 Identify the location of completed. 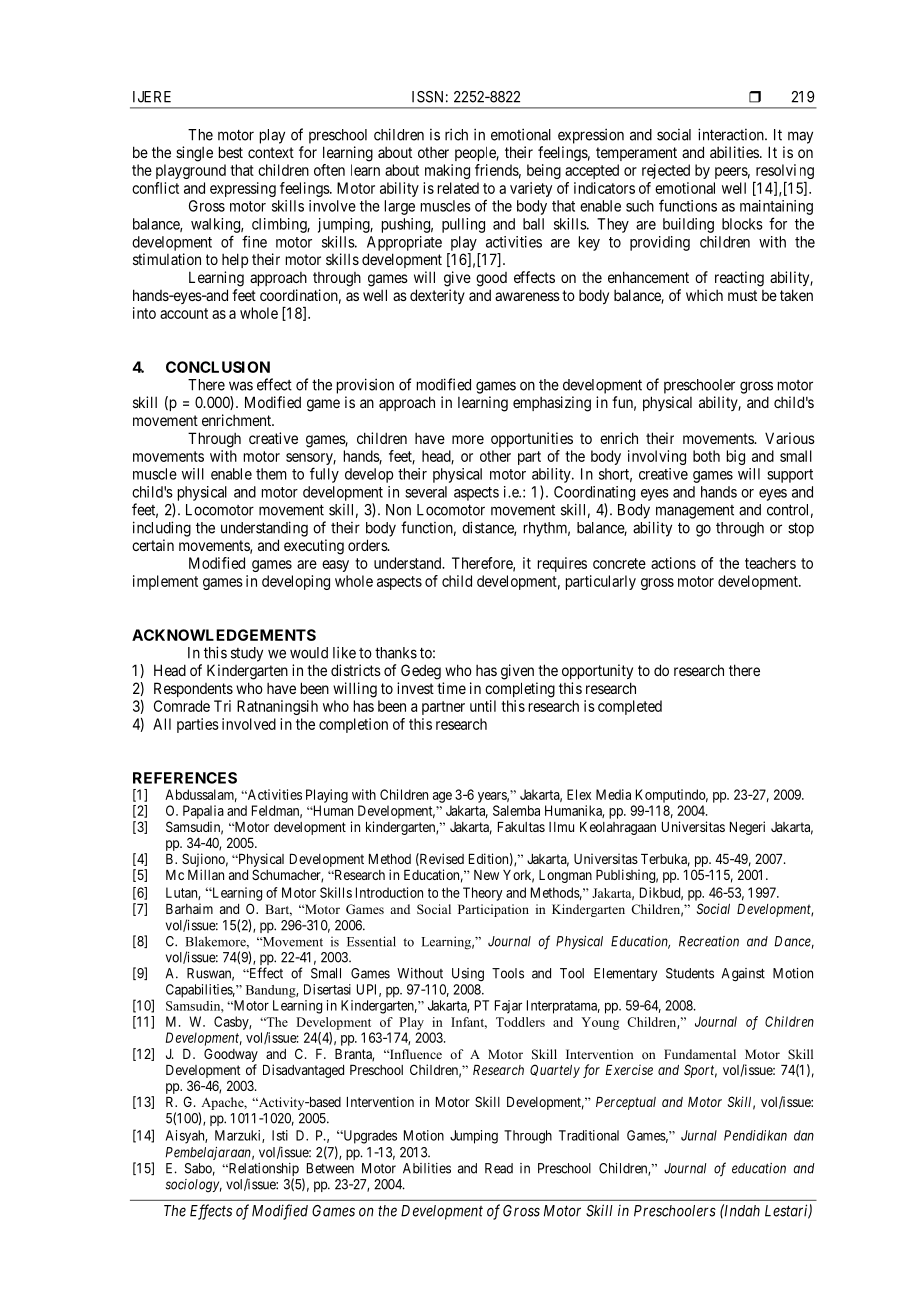
(630, 707).
